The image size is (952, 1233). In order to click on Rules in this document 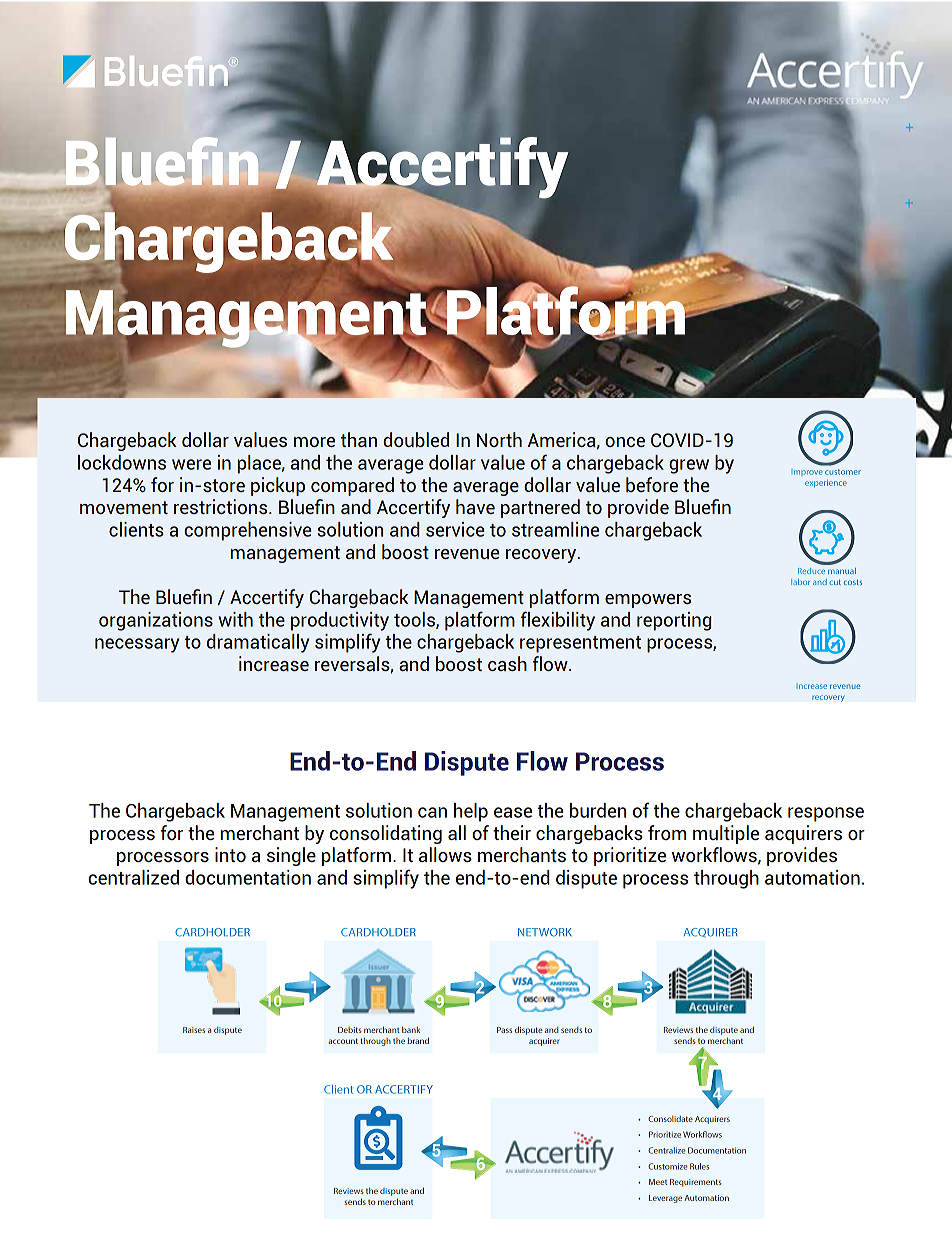, I will do `click(699, 1166)`.
